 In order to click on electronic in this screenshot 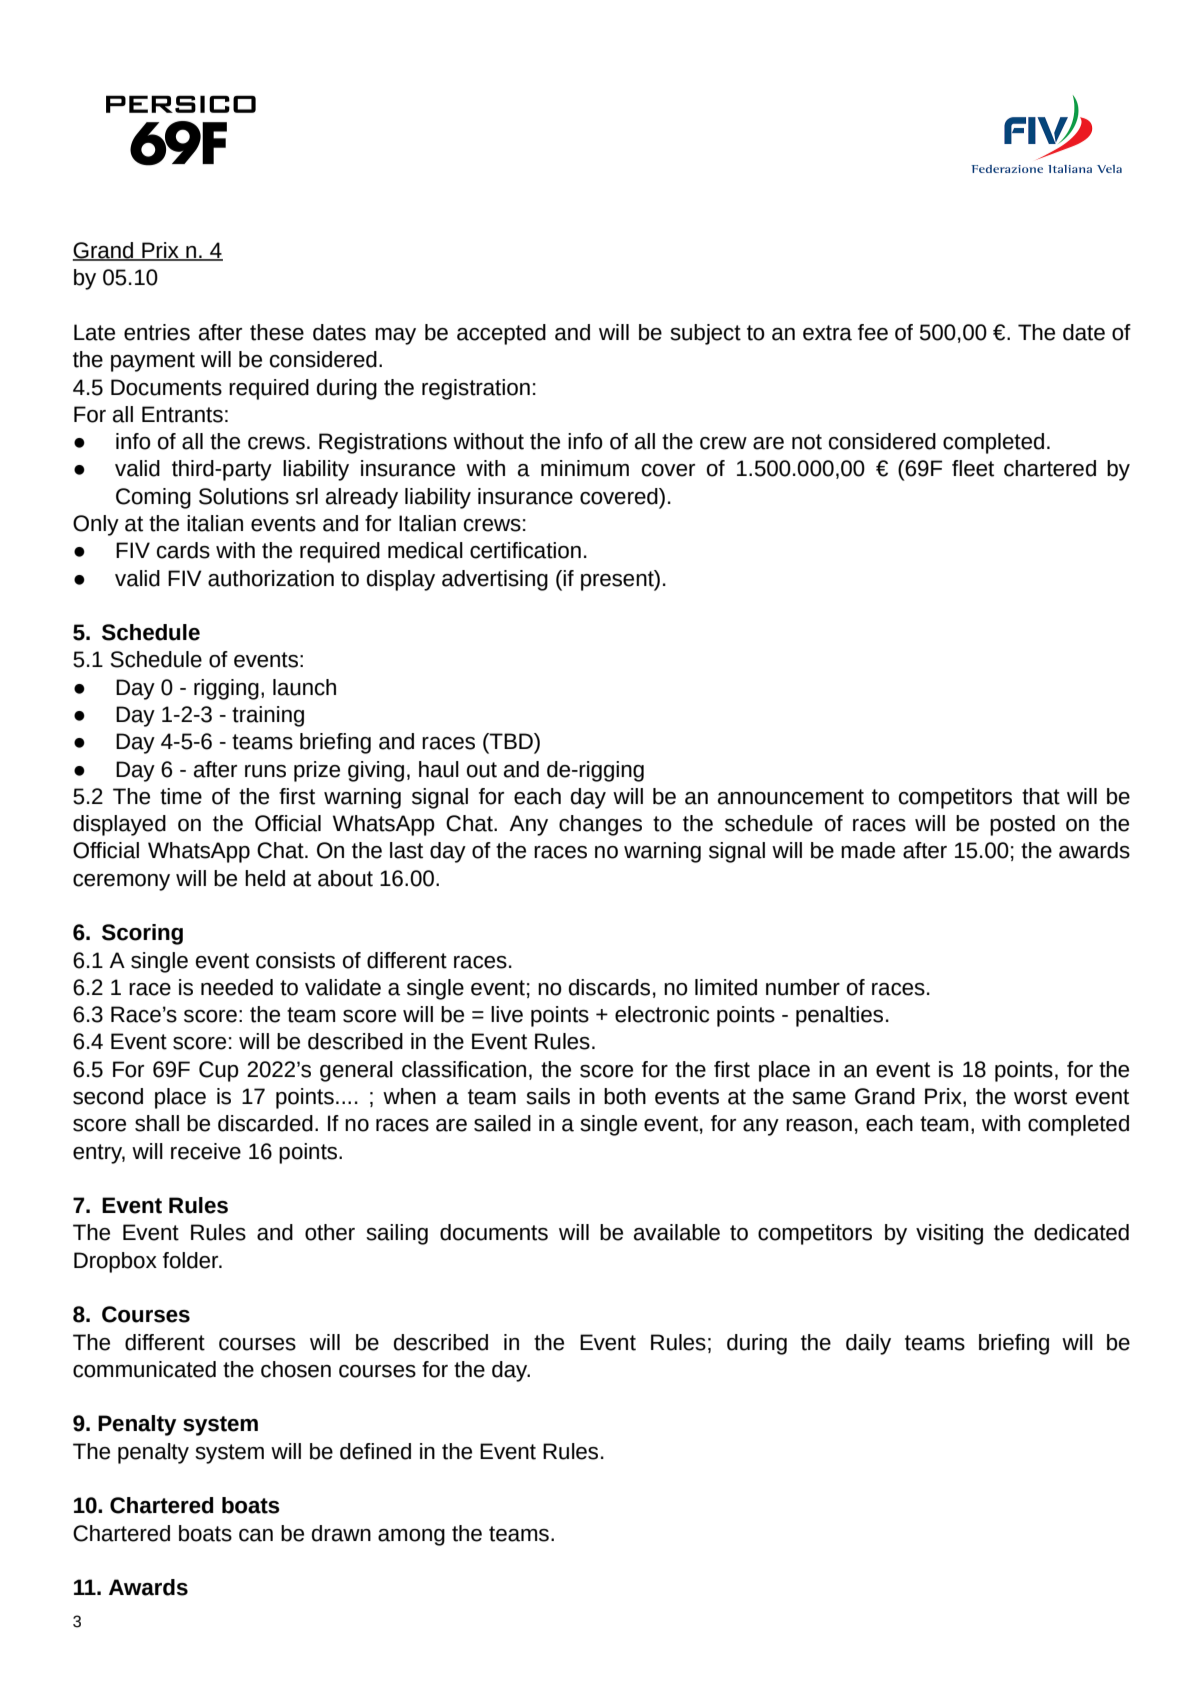, I will do `click(662, 1014)`.
